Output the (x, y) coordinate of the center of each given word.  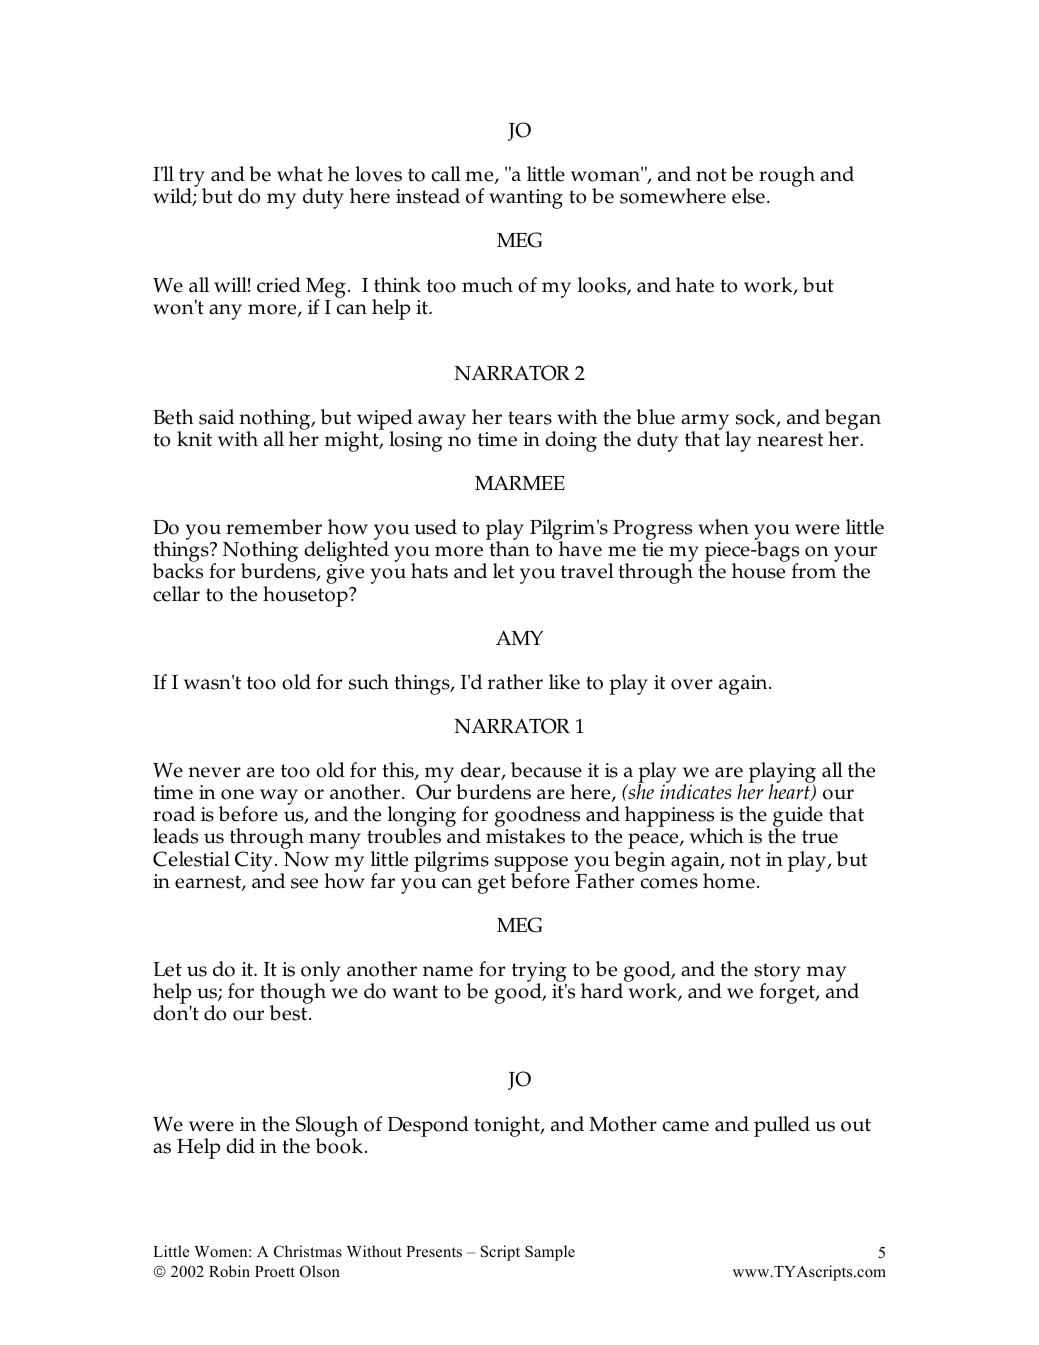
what (300, 174)
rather (515, 682)
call (446, 174)
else (748, 196)
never (214, 772)
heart (790, 791)
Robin (229, 1271)
